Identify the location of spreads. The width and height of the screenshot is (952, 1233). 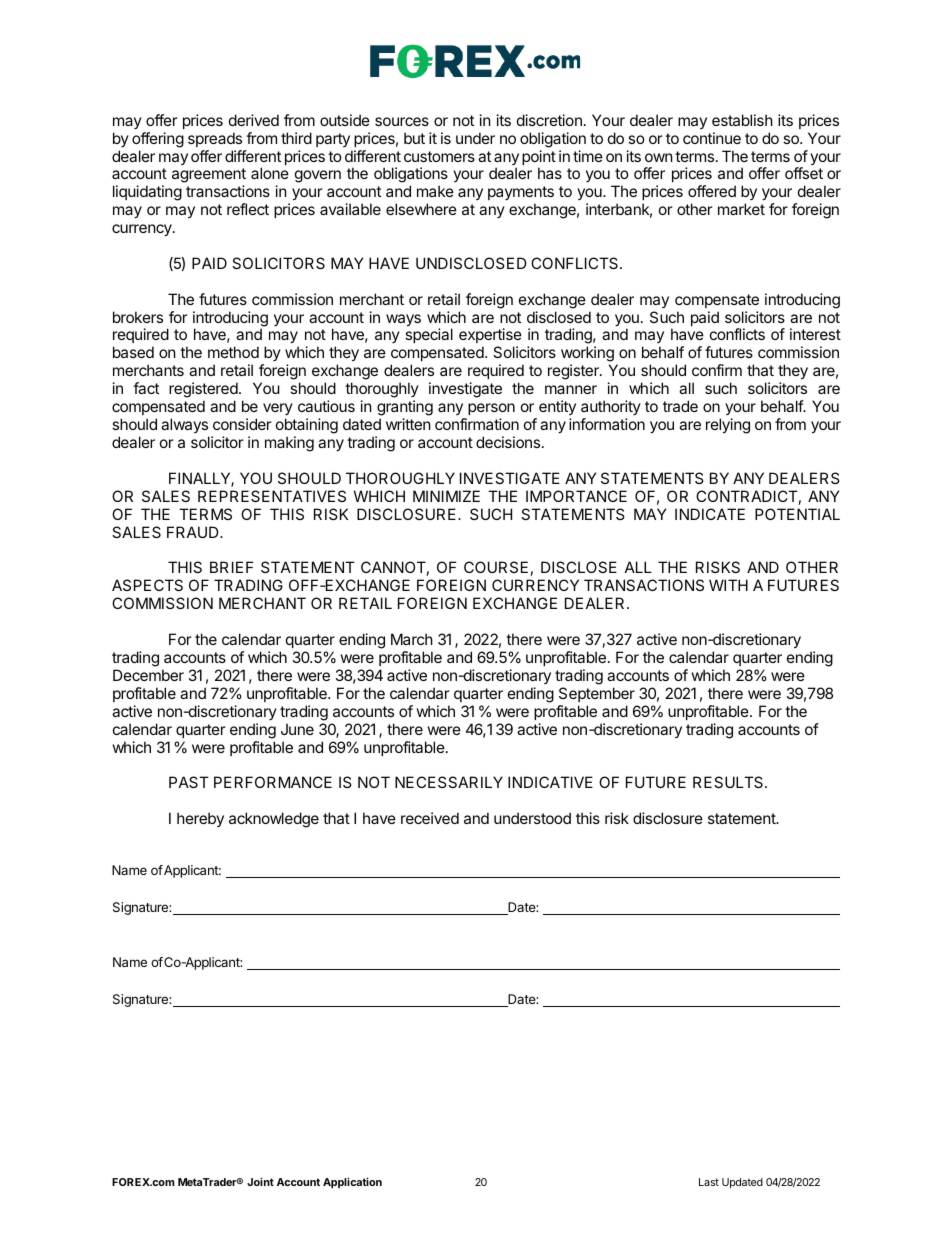
(215, 139).
